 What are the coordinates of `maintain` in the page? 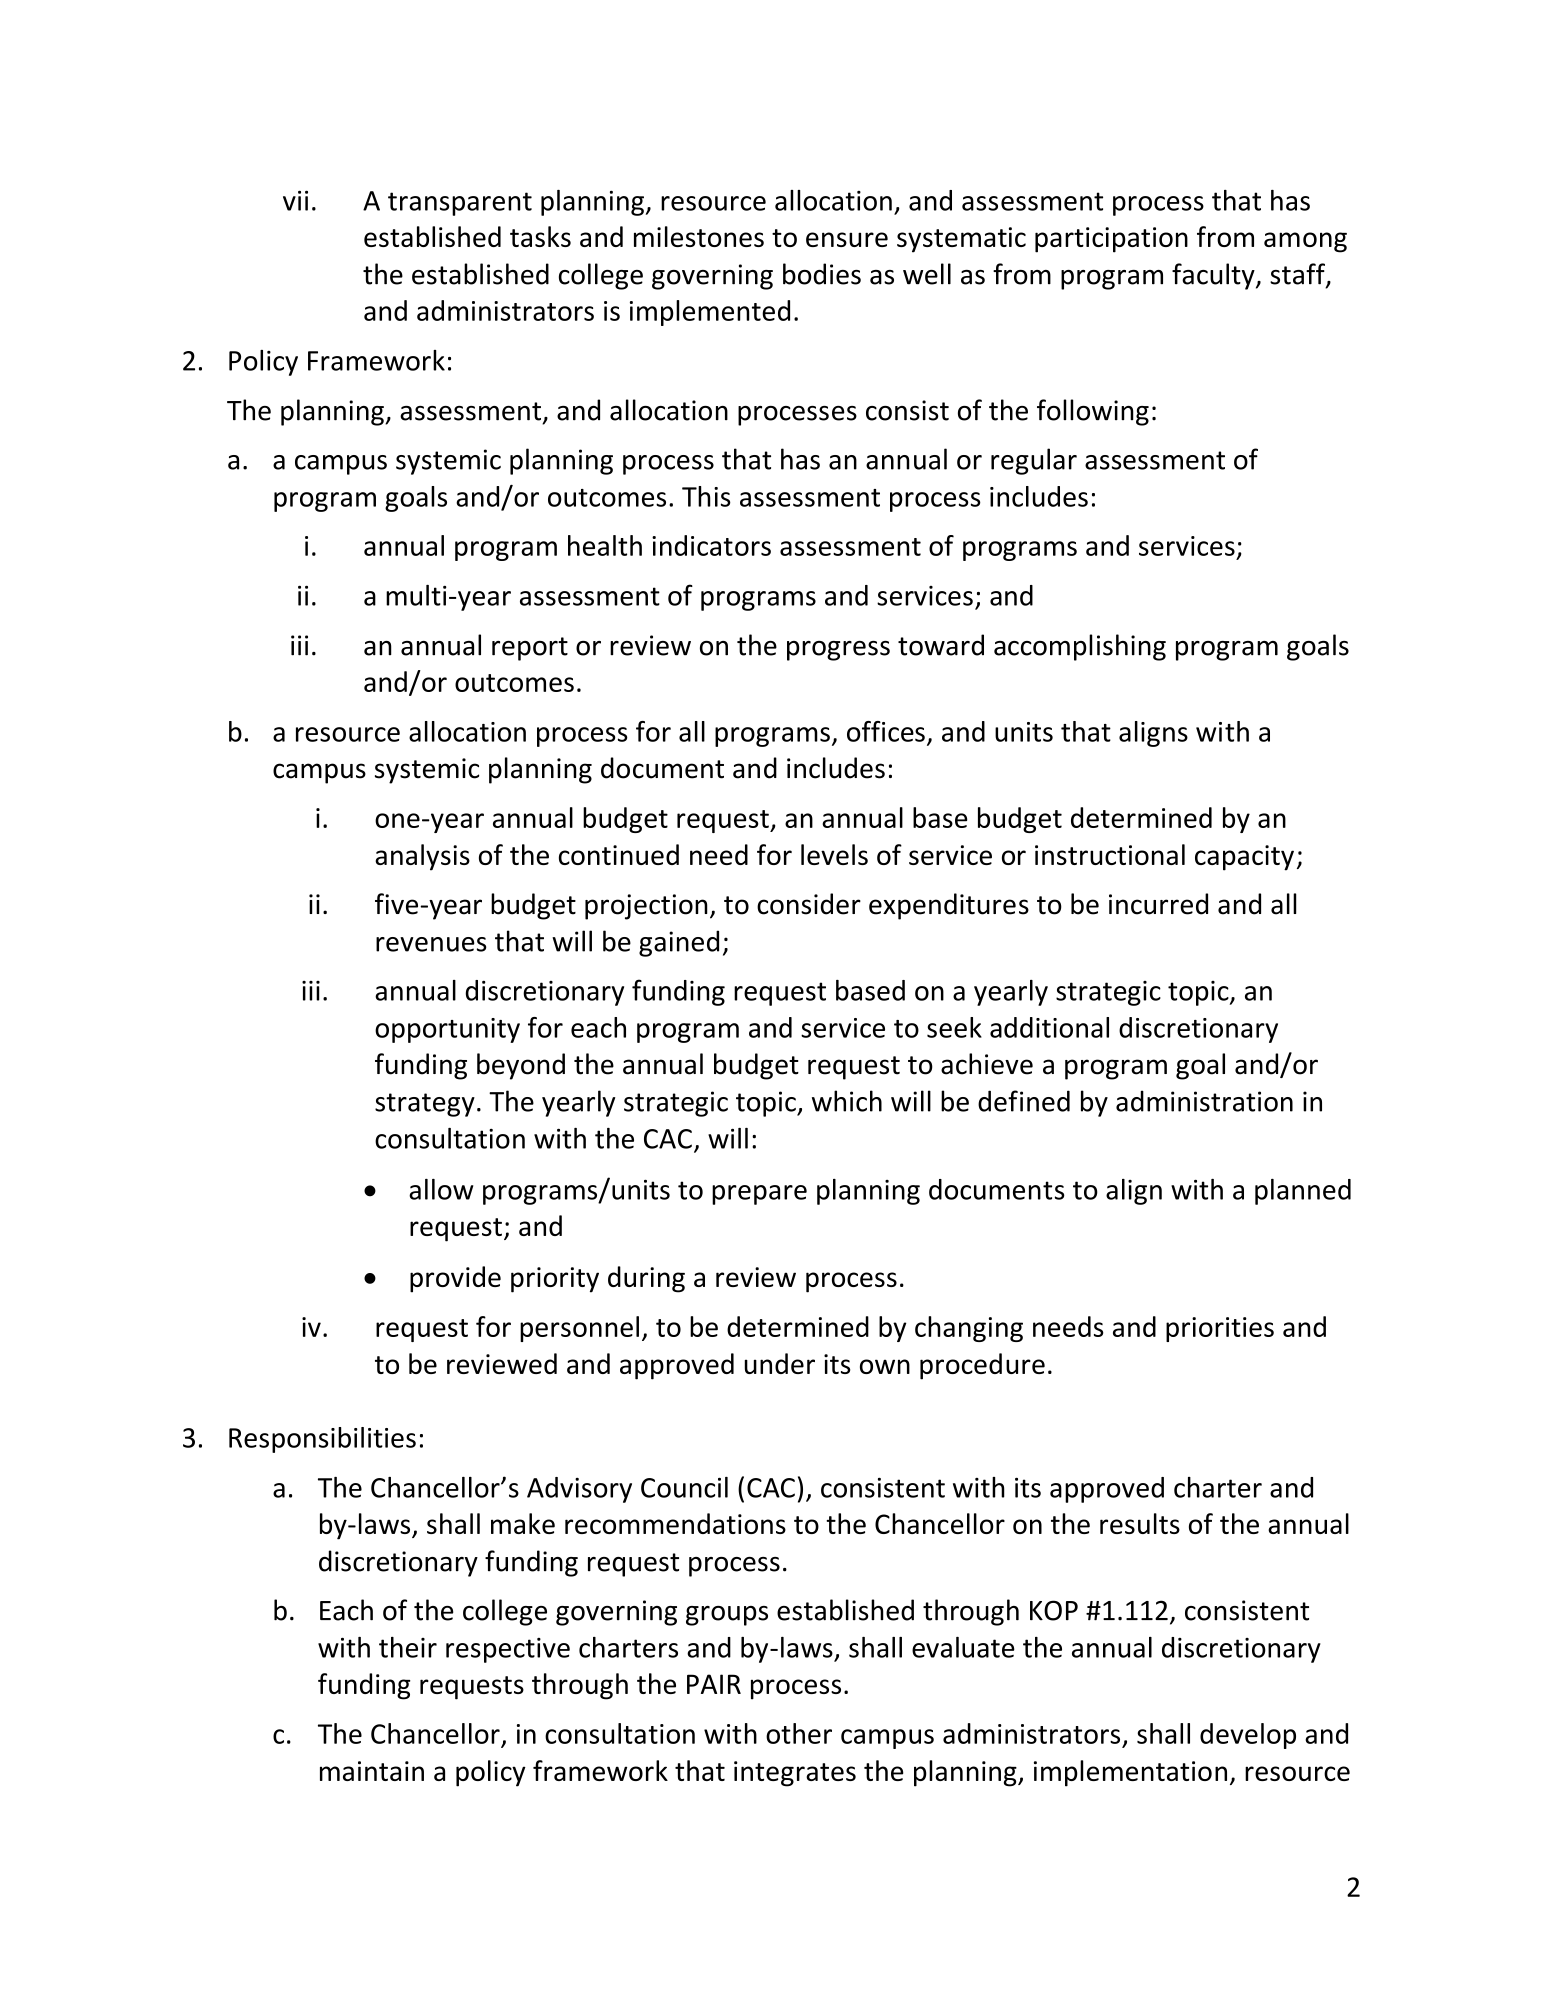 It's located at (372, 1771).
